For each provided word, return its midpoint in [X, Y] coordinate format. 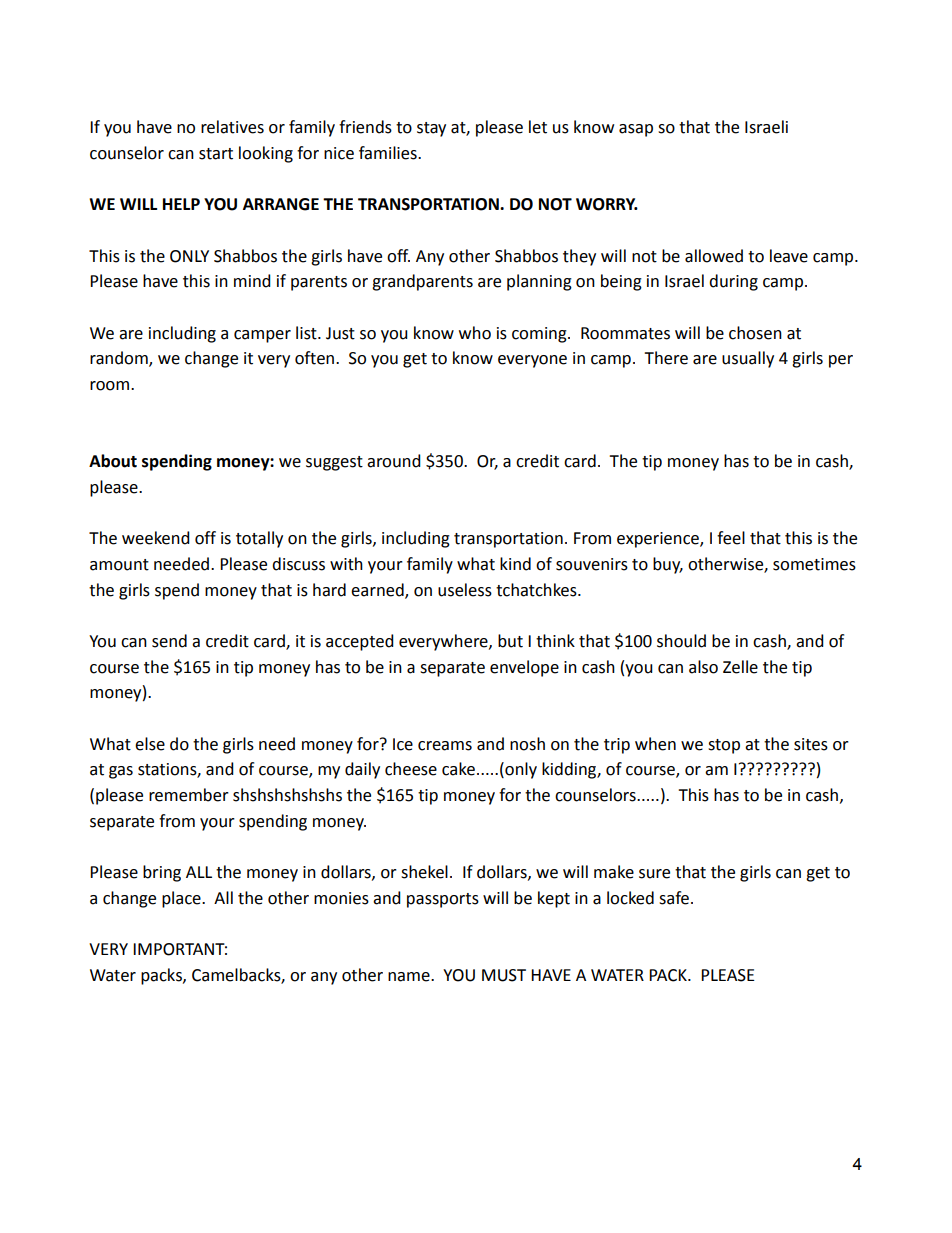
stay [431, 129]
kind [515, 564]
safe [675, 898]
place [182, 899]
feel [731, 538]
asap [636, 130]
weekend [156, 538]
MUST [504, 975]
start [216, 154]
